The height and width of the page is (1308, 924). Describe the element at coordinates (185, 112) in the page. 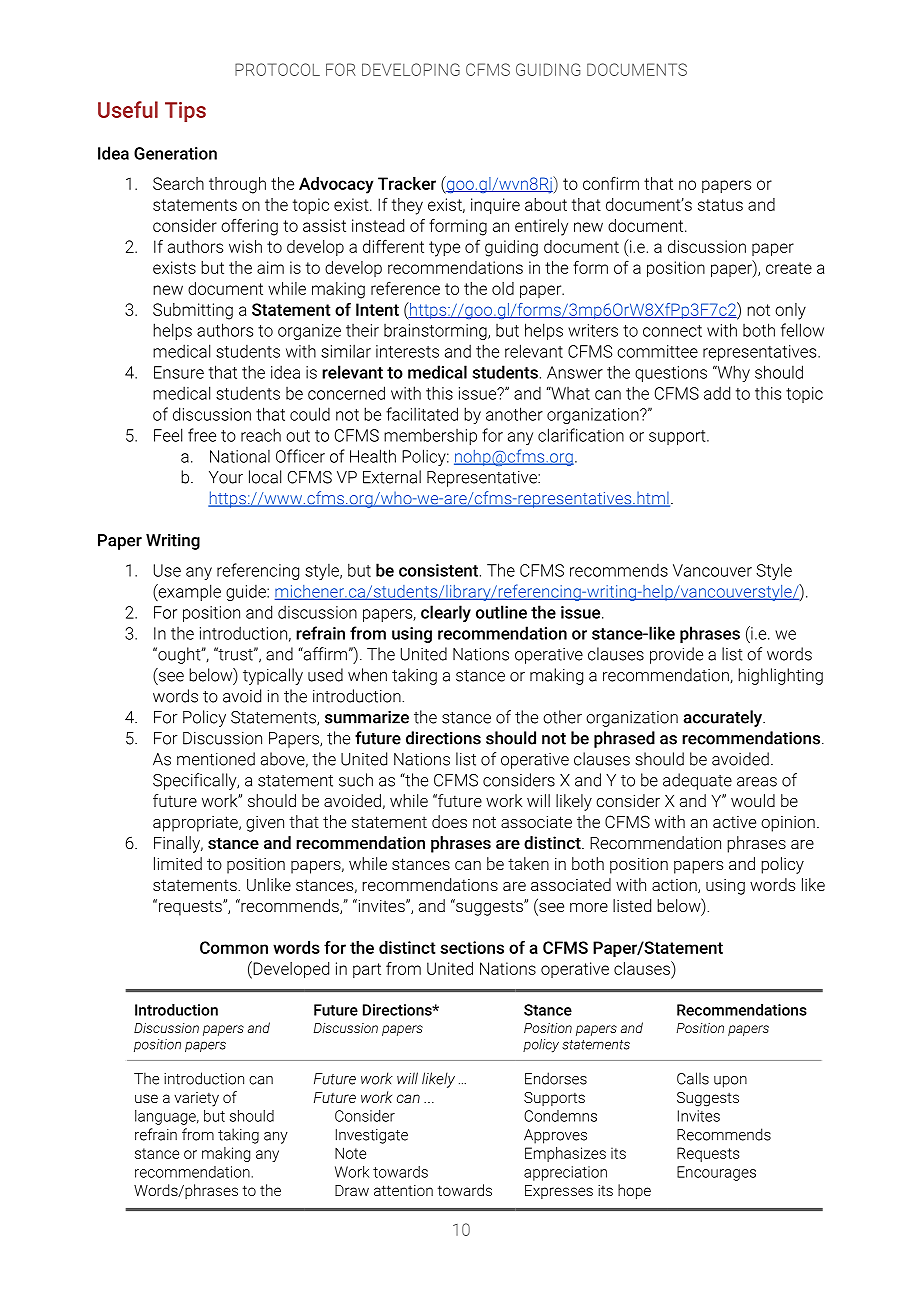

I see `Tips` at that location.
